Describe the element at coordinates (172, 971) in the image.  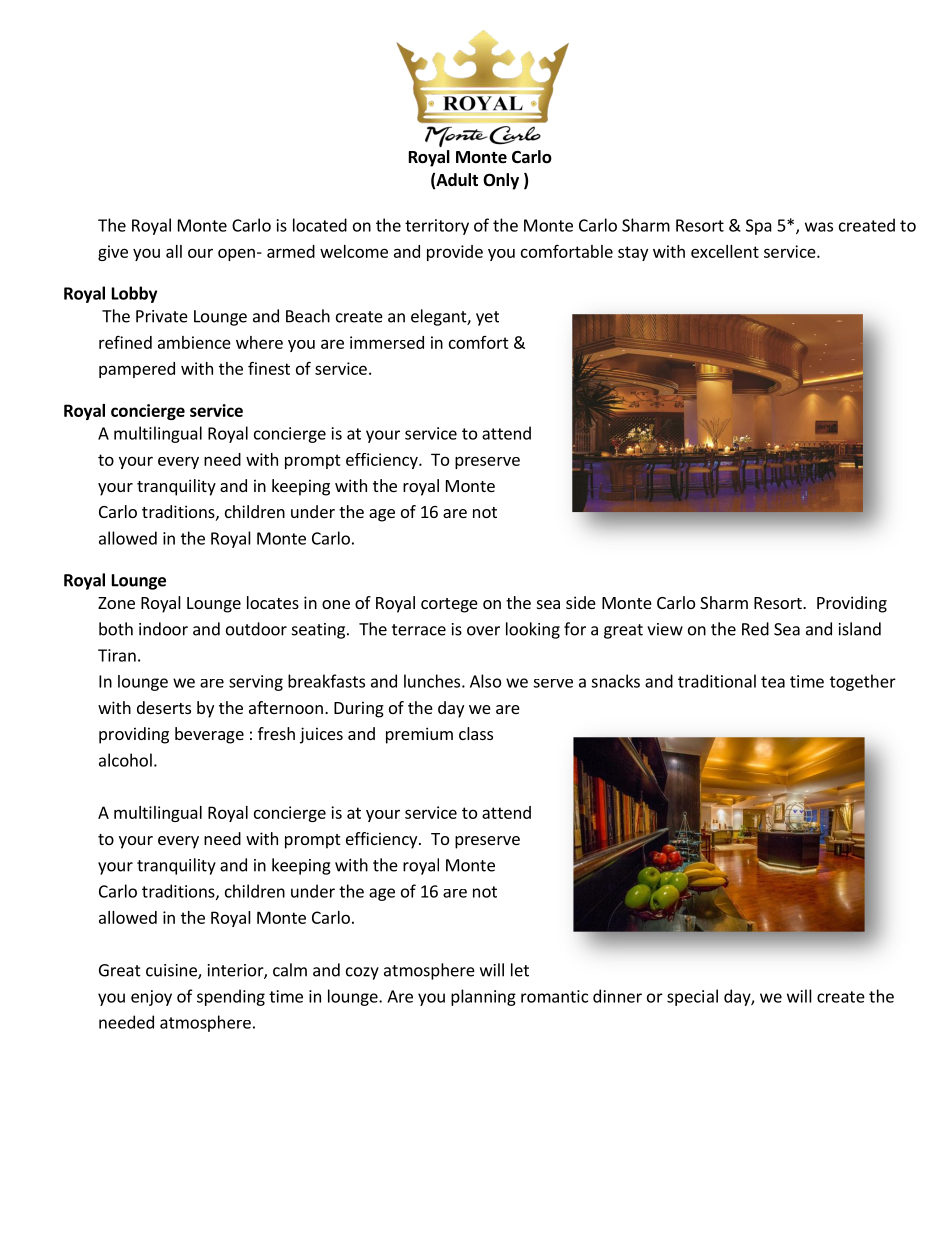
I see `cuisine` at that location.
